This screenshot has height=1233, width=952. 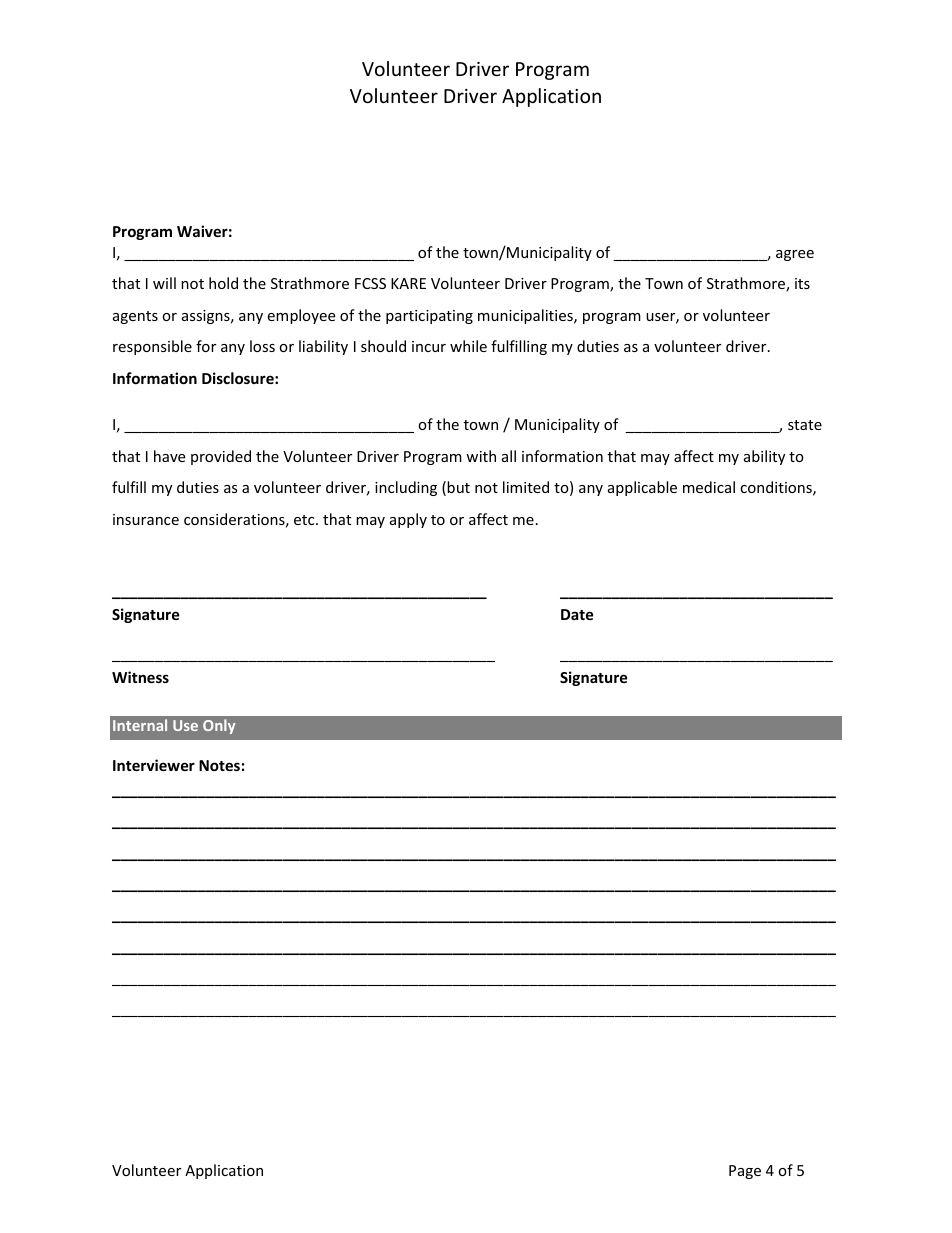 I want to click on its, so click(x=802, y=283).
